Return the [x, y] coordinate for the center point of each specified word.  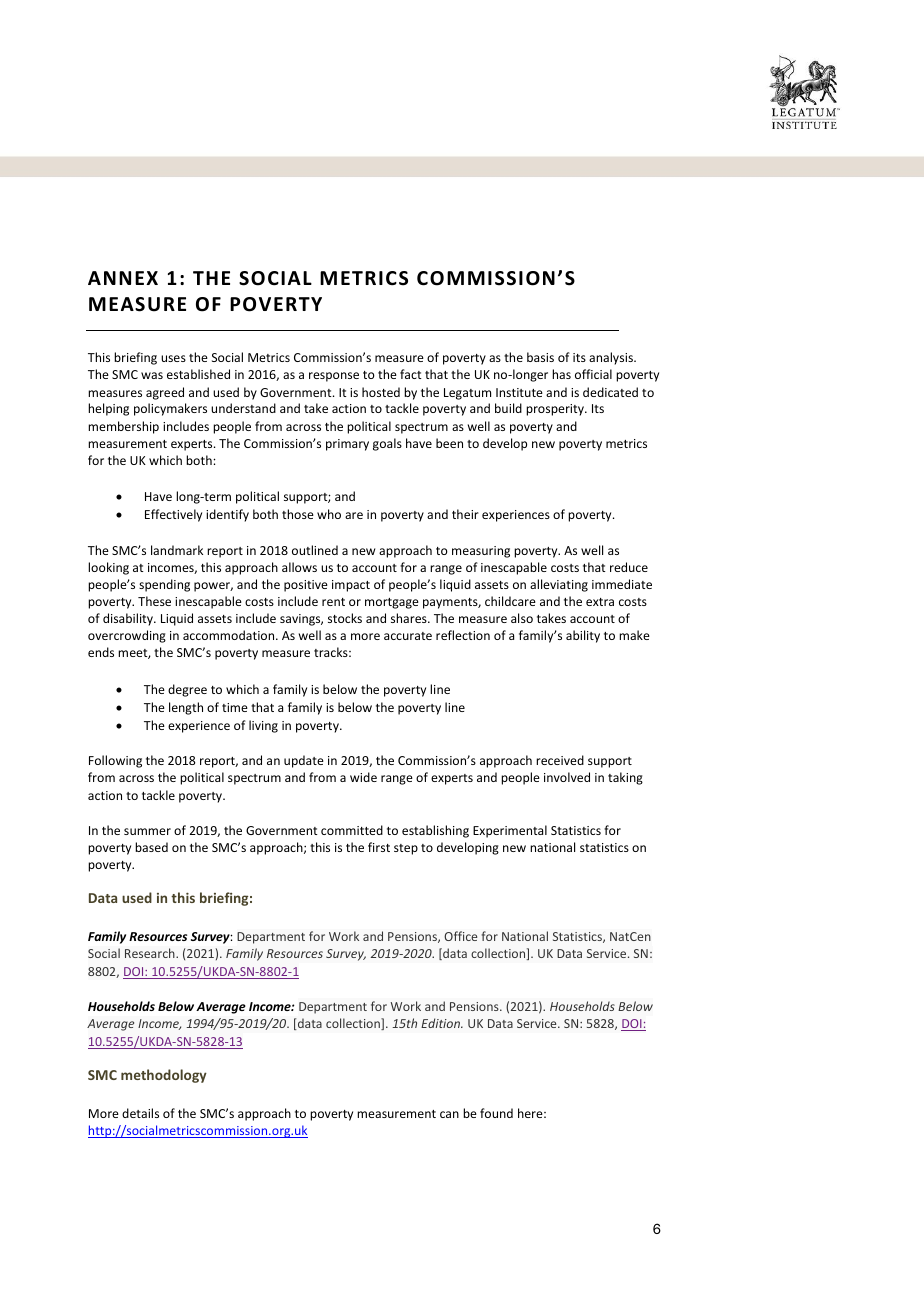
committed [352, 830]
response [334, 377]
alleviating [559, 585]
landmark [177, 550]
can [449, 1114]
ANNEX [123, 278]
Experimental [510, 831]
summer [147, 831]
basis [540, 357]
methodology [164, 1076]
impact [351, 586]
